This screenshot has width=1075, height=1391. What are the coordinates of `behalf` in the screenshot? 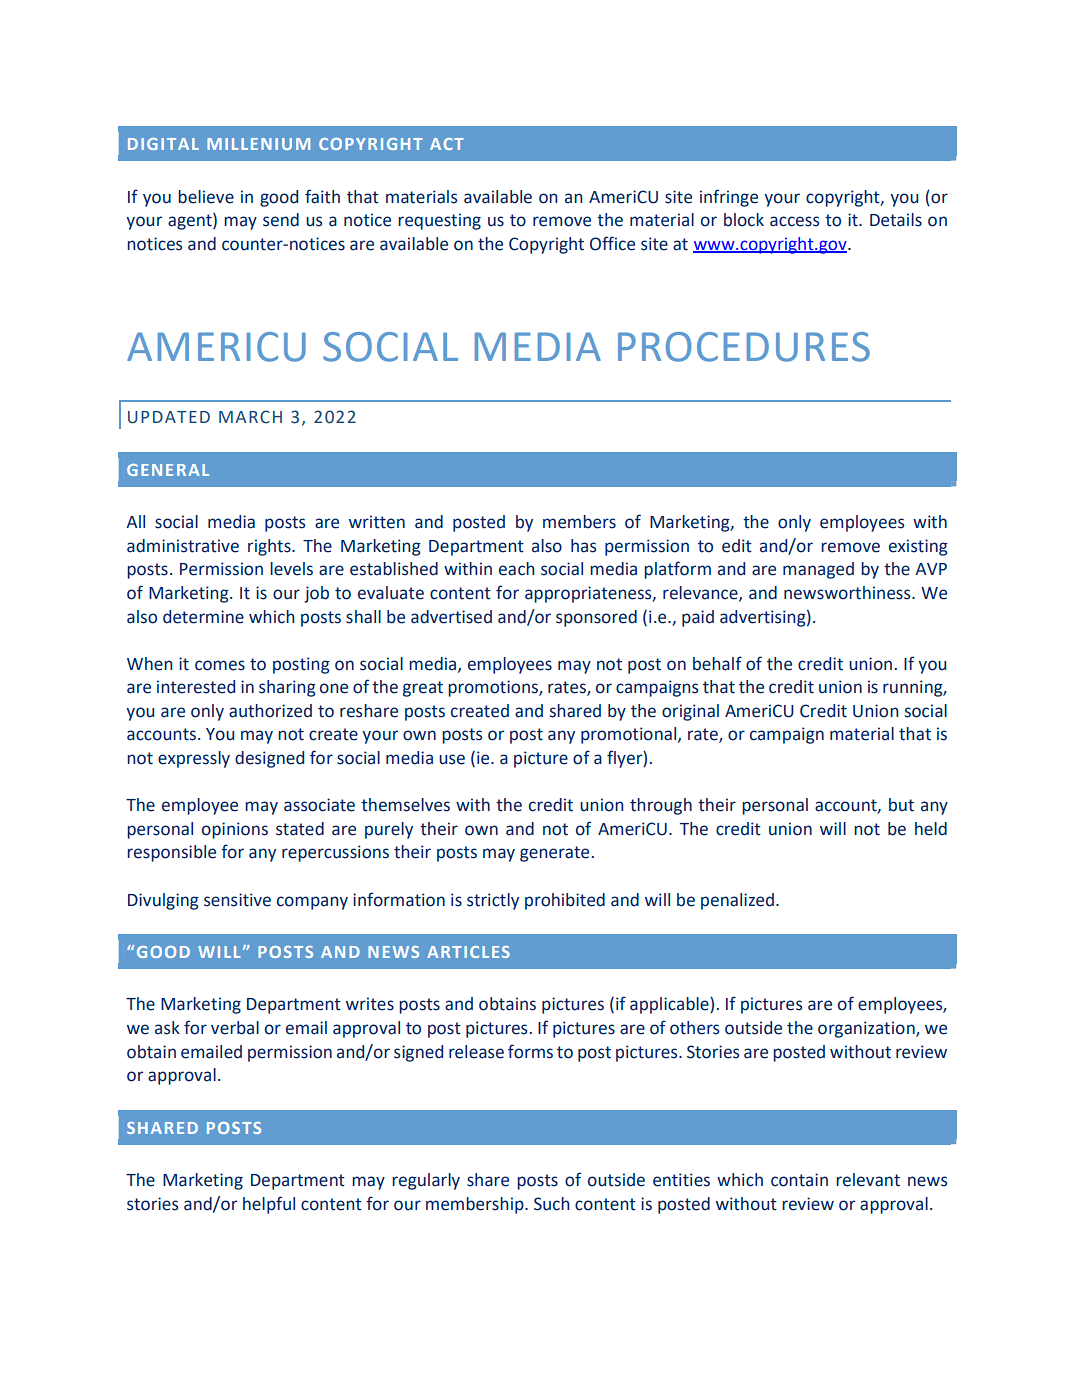 It's located at (717, 663).
